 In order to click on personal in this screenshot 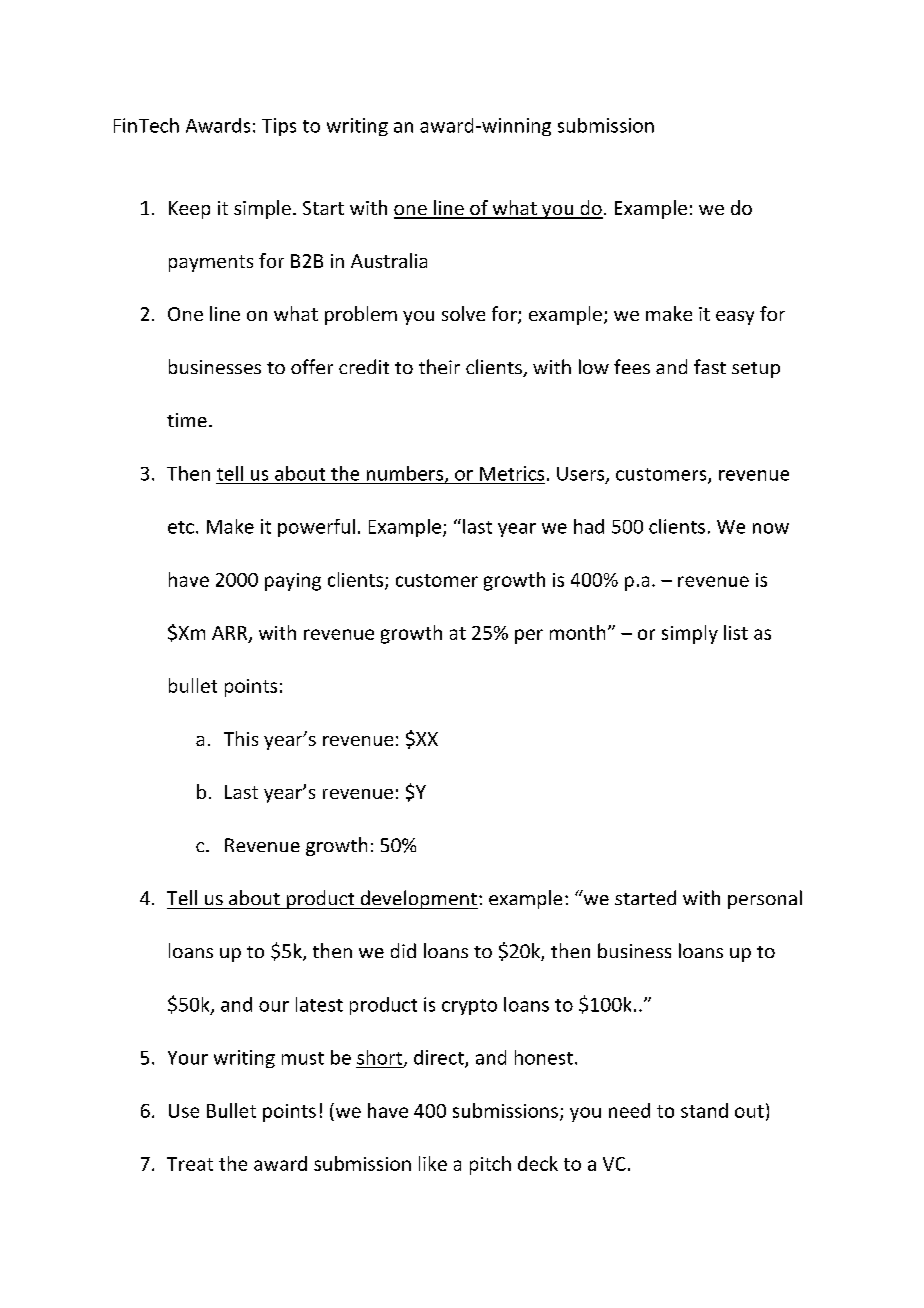, I will do `click(765, 899)`.
